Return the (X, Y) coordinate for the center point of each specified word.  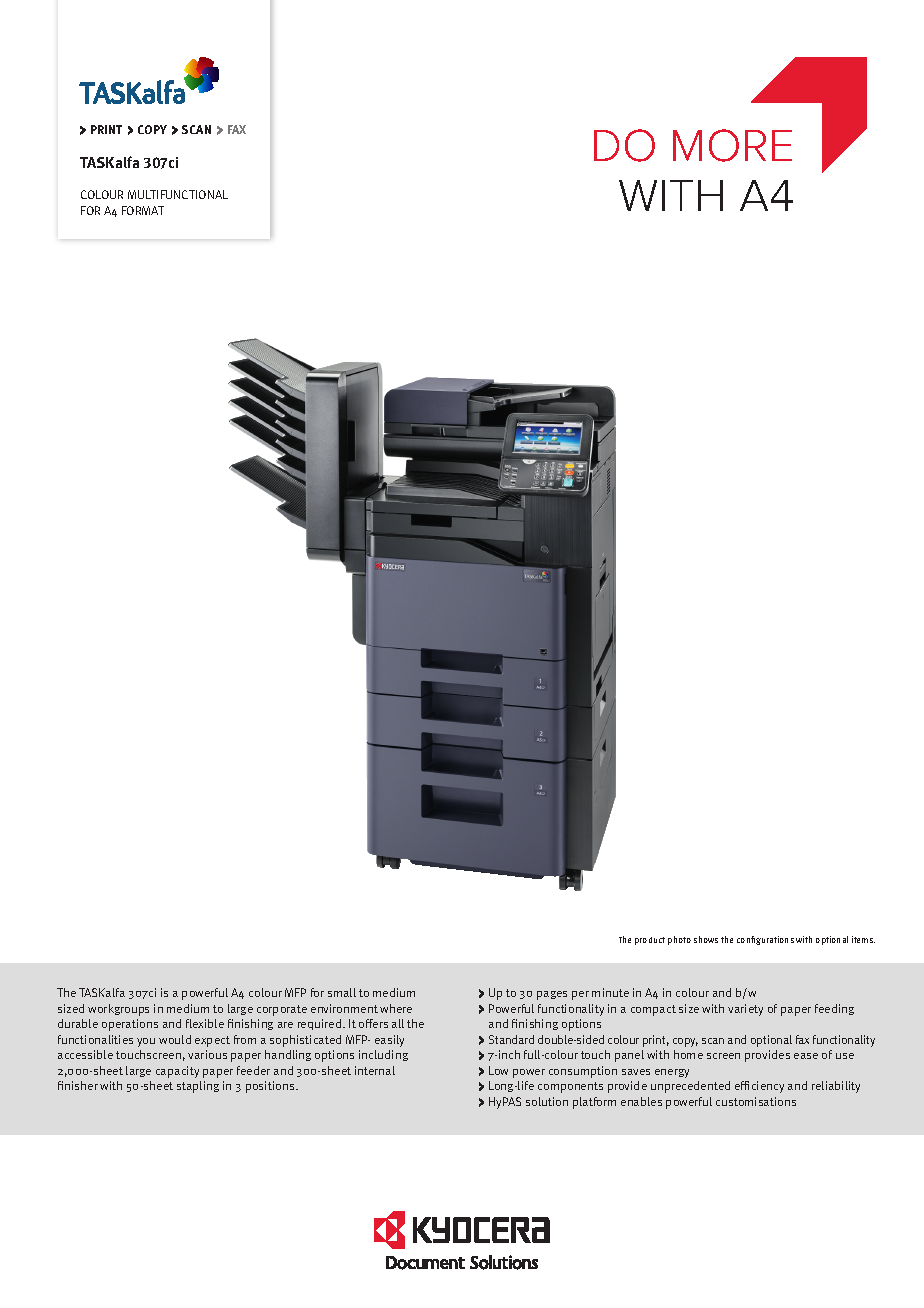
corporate (282, 1010)
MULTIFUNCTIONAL (178, 194)
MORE (732, 145)
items (863, 939)
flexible (205, 1023)
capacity (177, 1072)
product (650, 941)
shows (706, 939)
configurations (765, 940)
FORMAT (143, 210)
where (396, 1008)
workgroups (118, 1010)
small (342, 992)
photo (679, 940)
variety (745, 1010)
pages (552, 995)
